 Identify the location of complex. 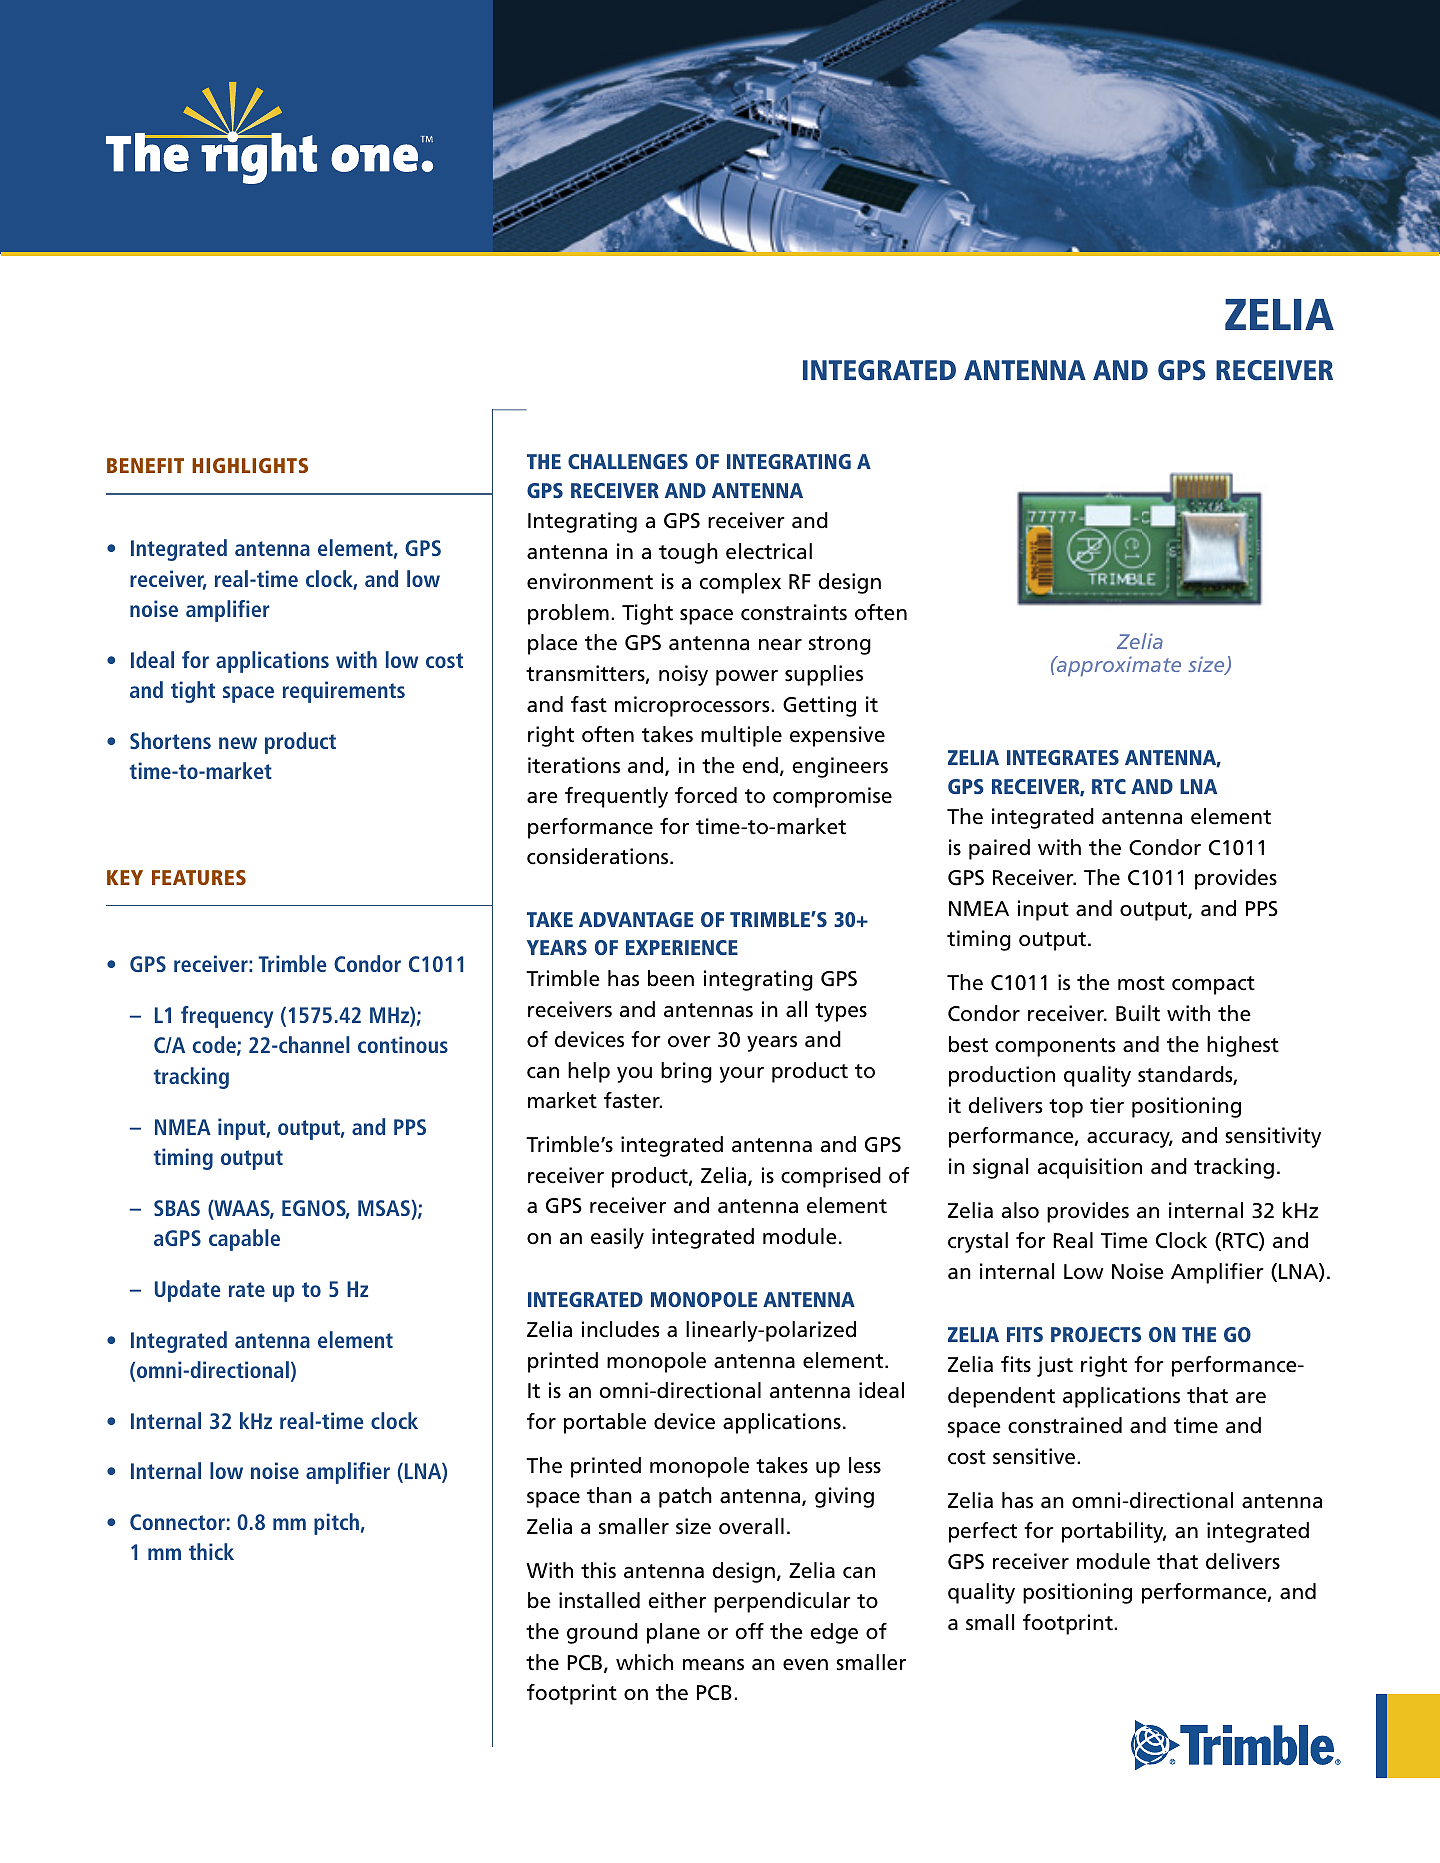
(740, 583).
